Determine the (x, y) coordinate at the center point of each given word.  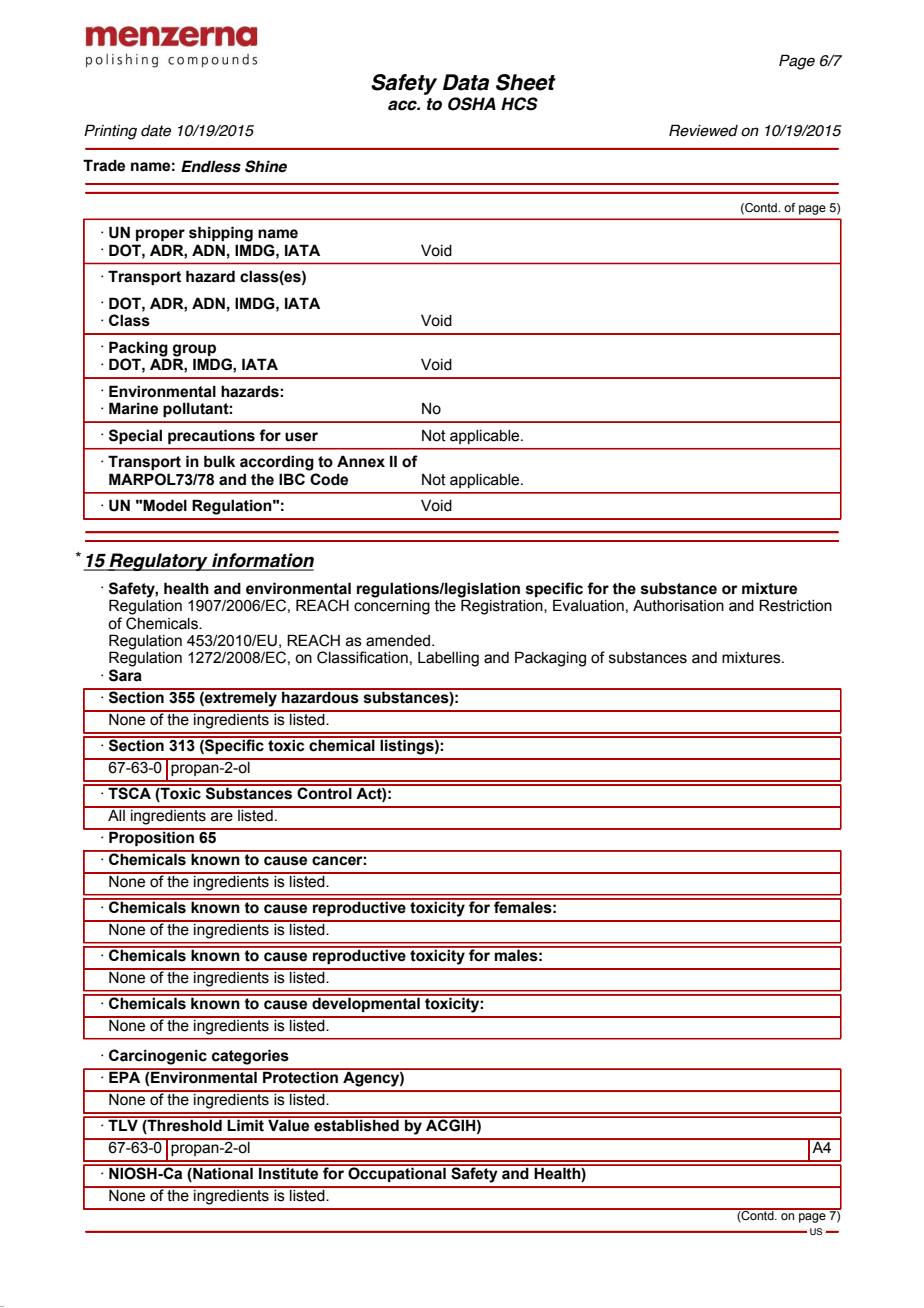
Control (324, 792)
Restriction (795, 605)
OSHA (472, 104)
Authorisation (678, 605)
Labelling (448, 659)
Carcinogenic (158, 1057)
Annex (361, 461)
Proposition (151, 837)
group (194, 350)
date (156, 131)
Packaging (550, 659)
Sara (125, 675)
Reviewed (703, 130)
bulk (219, 461)
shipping (221, 234)
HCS (519, 104)
